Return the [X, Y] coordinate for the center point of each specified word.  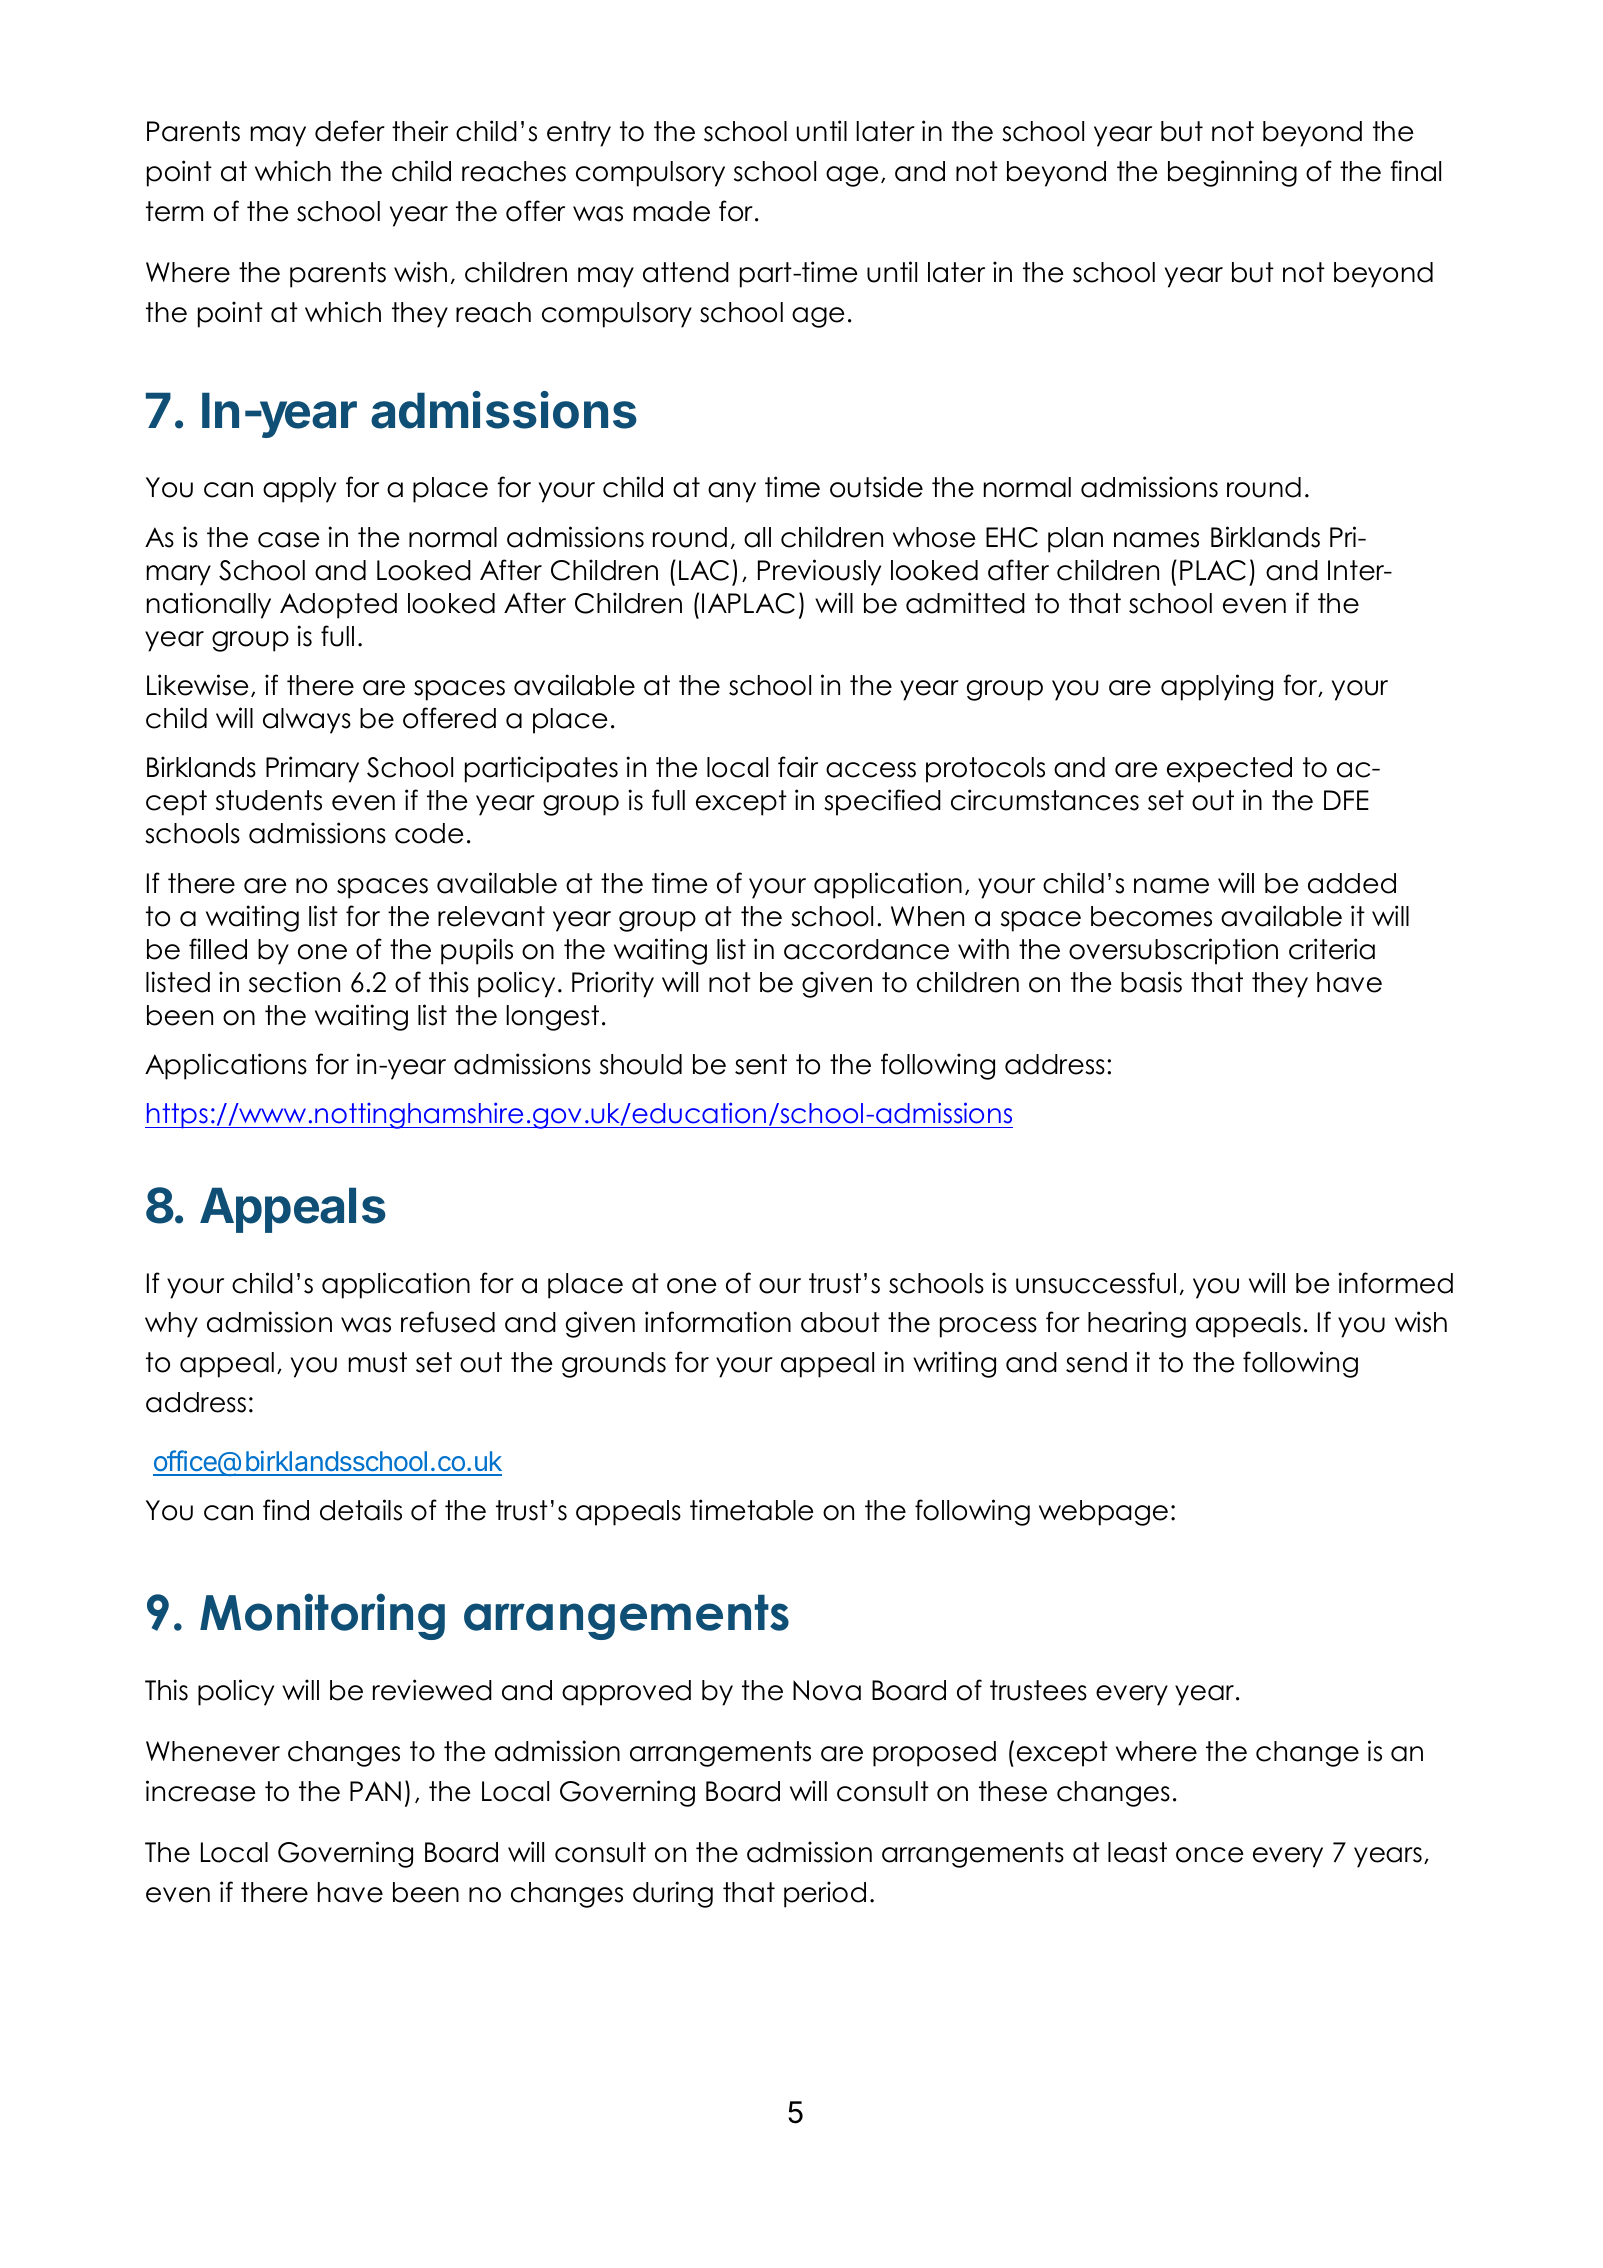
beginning [1232, 173]
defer [350, 131]
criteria [1332, 949]
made [672, 211]
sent [761, 1064]
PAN [375, 1791]
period [825, 1894]
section [294, 982]
